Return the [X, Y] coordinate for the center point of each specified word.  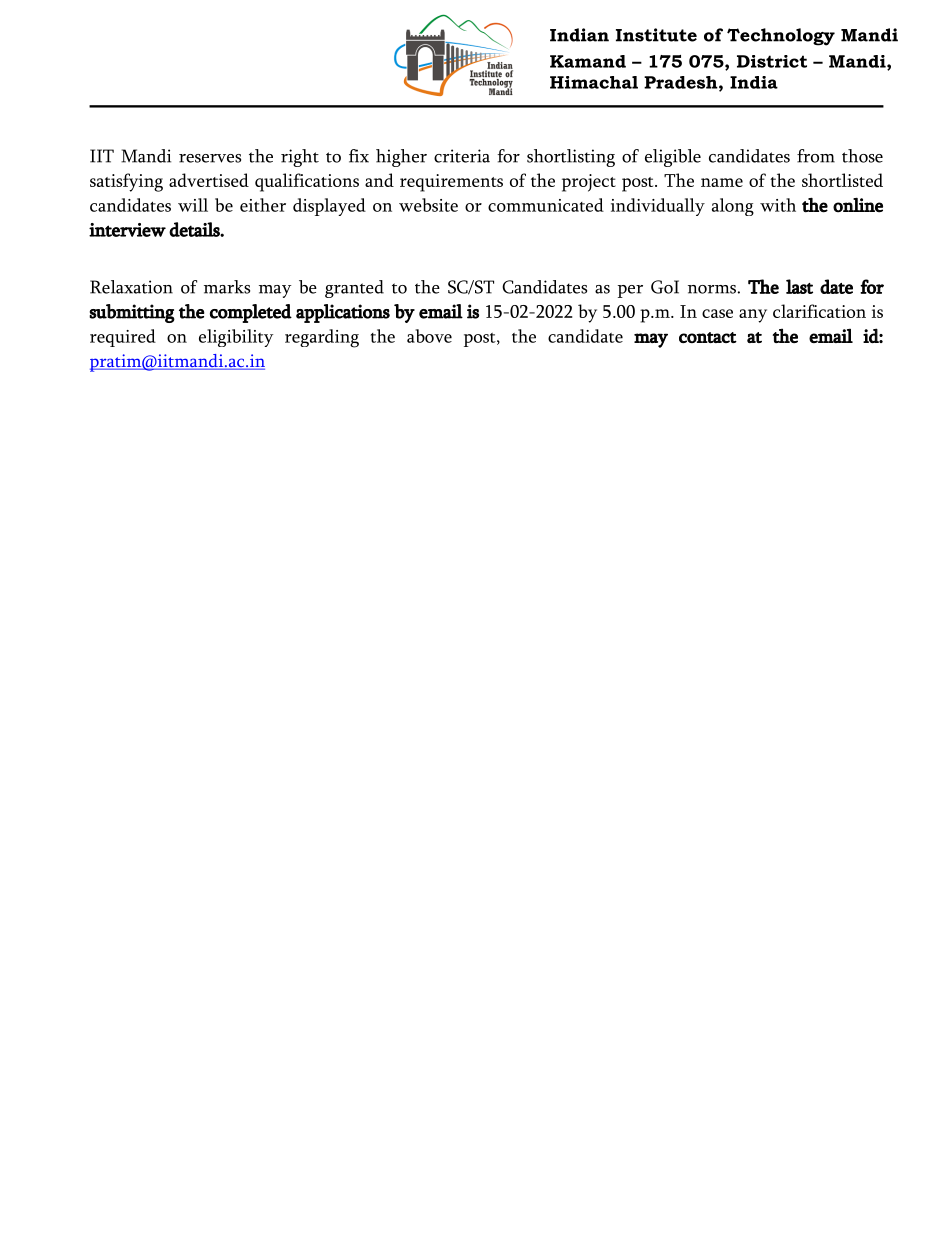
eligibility [236, 338]
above [429, 336]
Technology [781, 37]
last [799, 286]
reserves [210, 158]
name [722, 182]
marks [227, 287]
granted [354, 289]
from [816, 156]
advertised [209, 180]
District [772, 61]
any [753, 316]
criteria [462, 156]
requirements [451, 183]
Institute [656, 35]
